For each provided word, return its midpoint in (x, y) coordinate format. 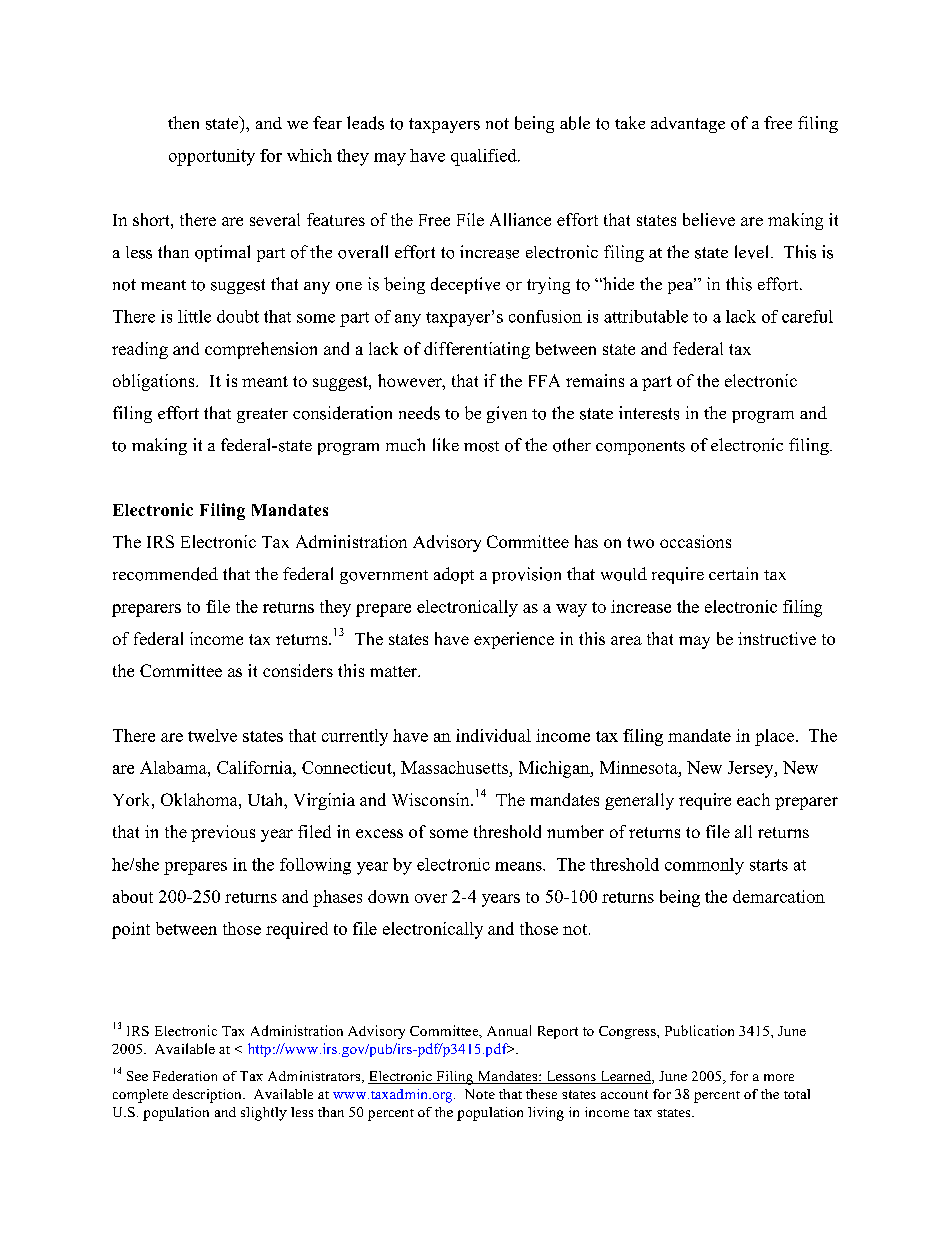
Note (480, 1094)
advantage (688, 125)
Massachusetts (455, 769)
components (640, 448)
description (208, 1096)
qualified (485, 157)
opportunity (212, 157)
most (481, 446)
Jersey (752, 769)
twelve (212, 735)
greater (262, 415)
